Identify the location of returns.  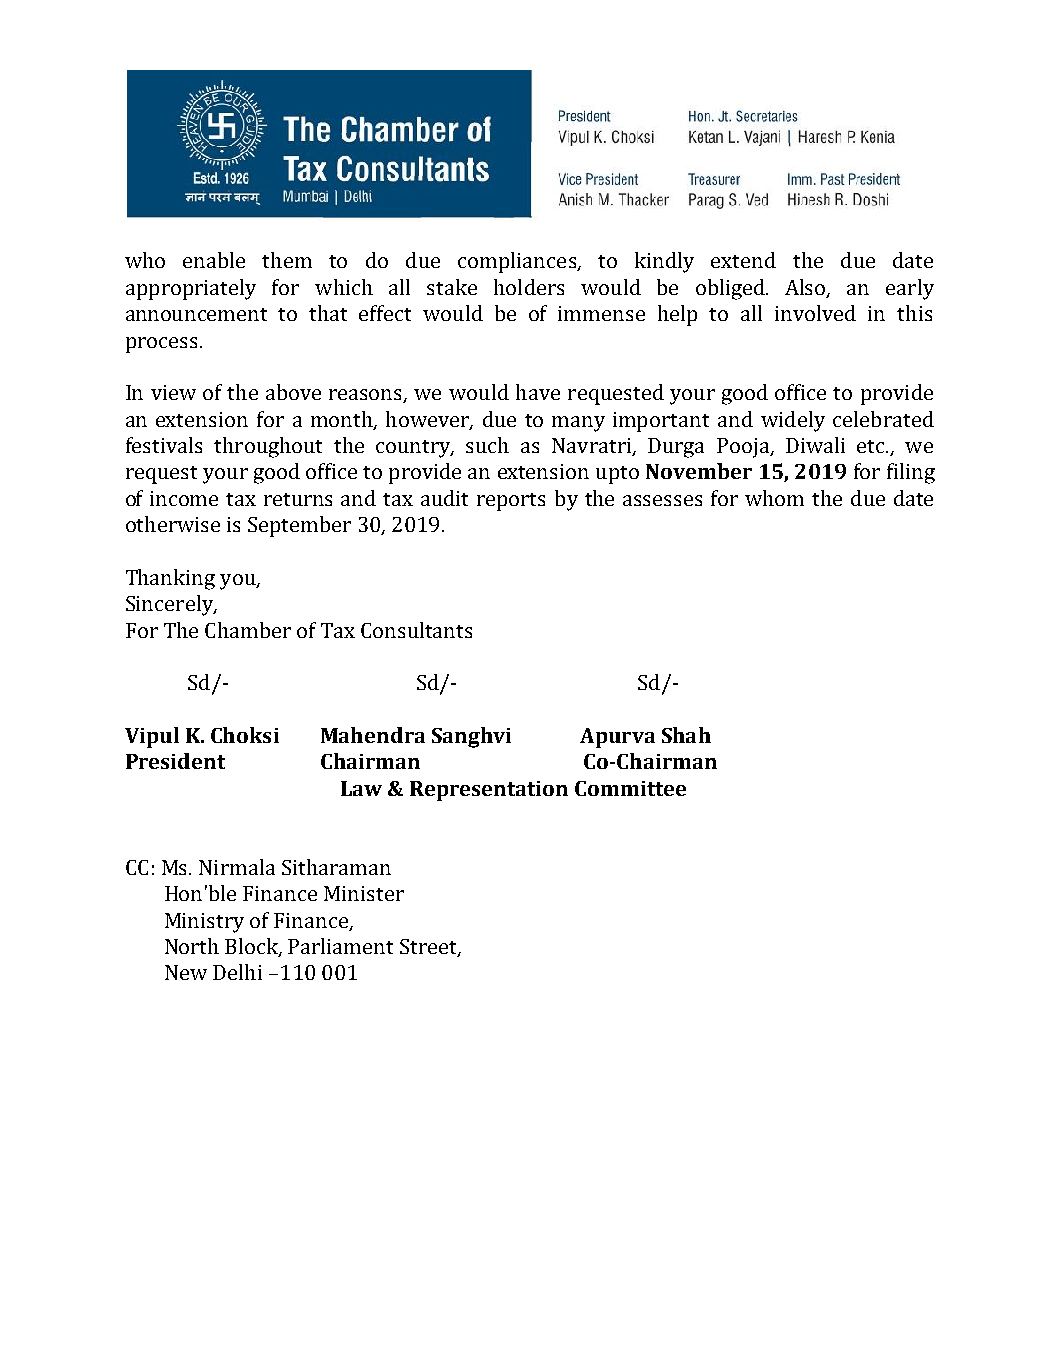
(298, 499).
